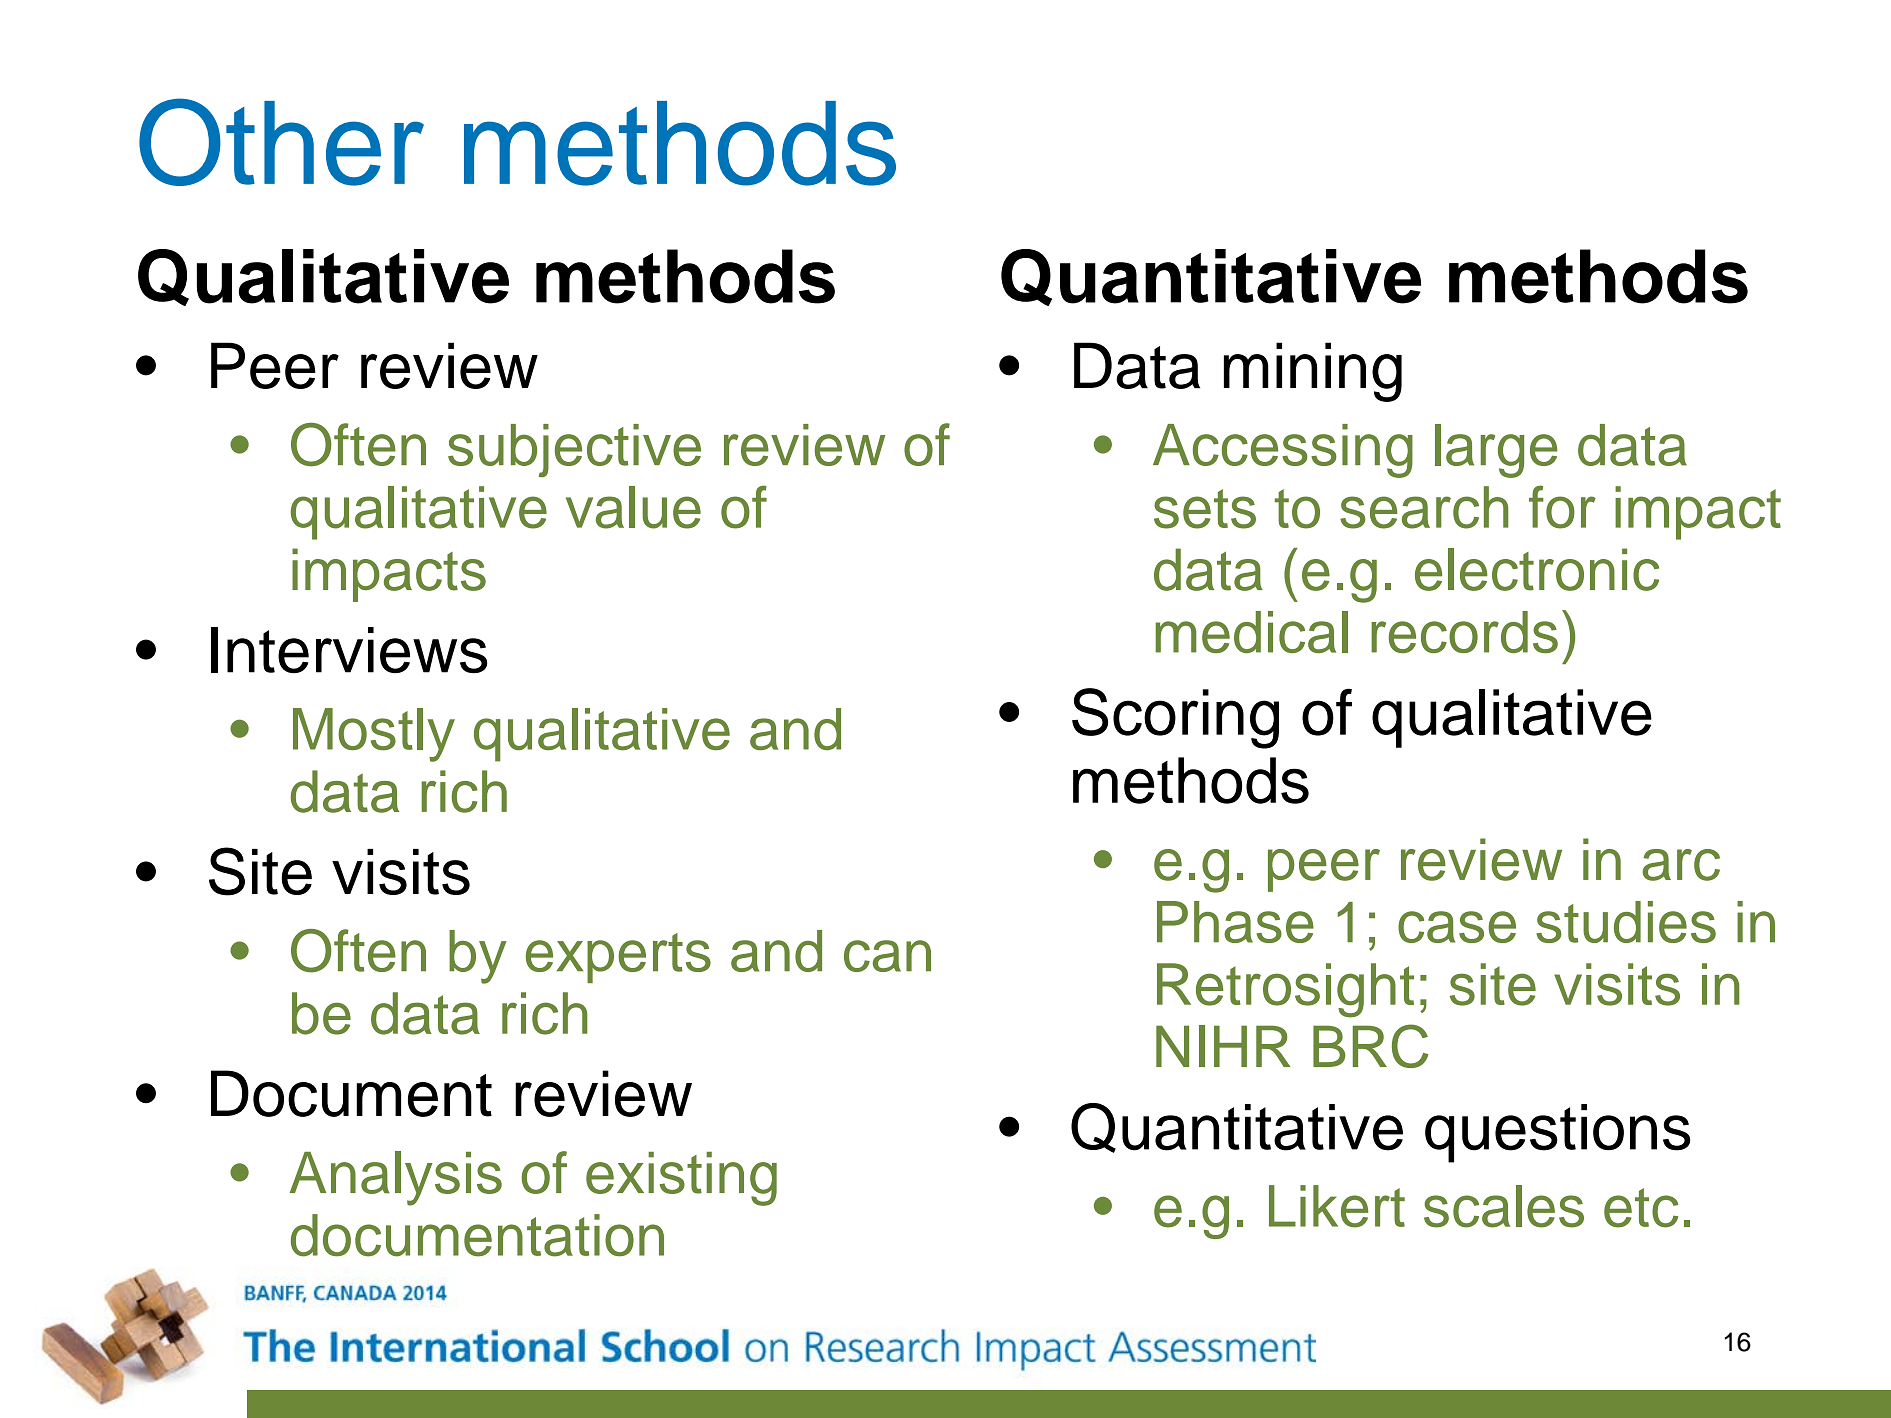 The width and height of the screenshot is (1891, 1418). I want to click on Analysis, so click(396, 1178).
